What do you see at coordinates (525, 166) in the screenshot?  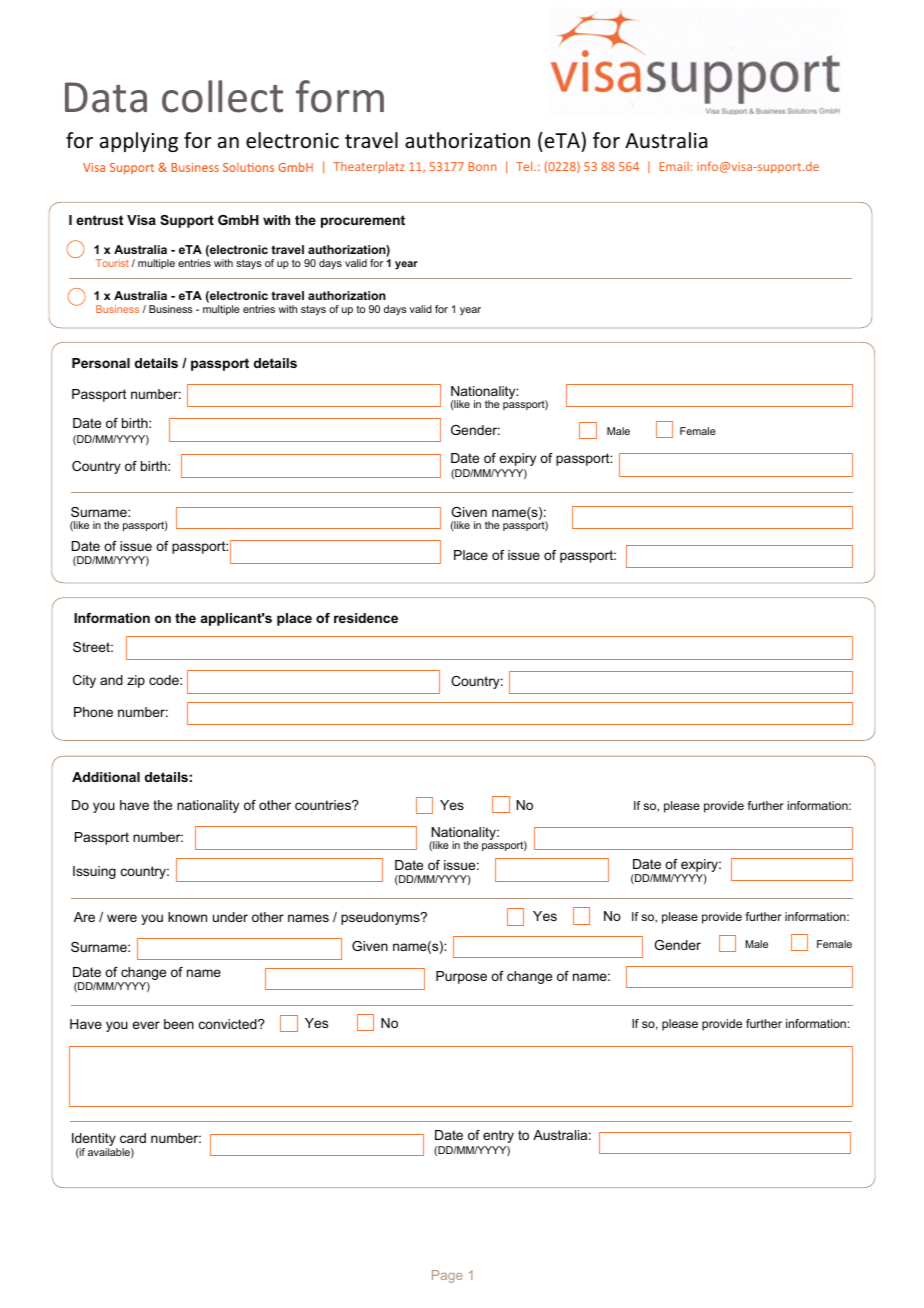 I see `Tel` at bounding box center [525, 166].
